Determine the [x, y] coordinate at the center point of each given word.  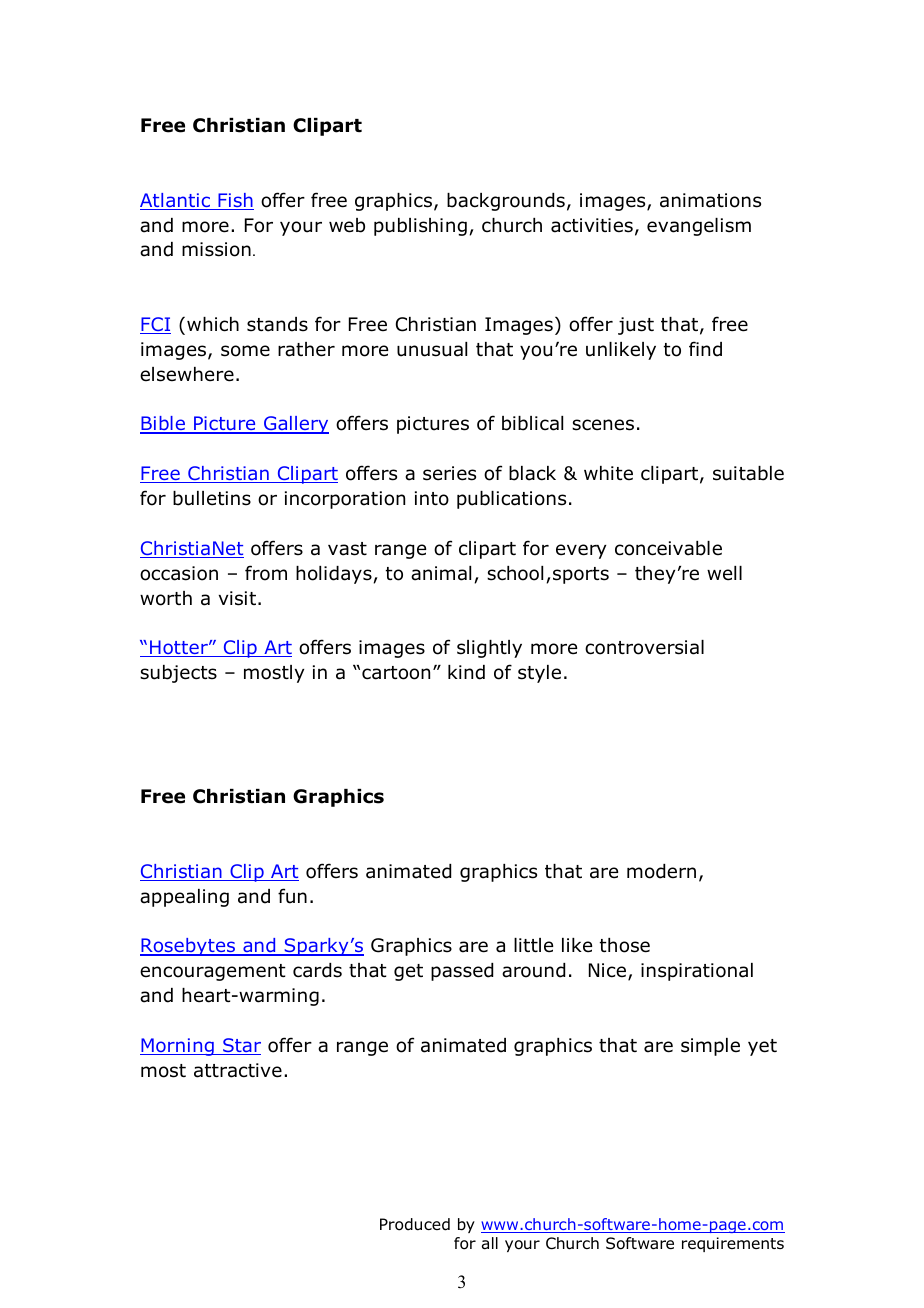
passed [462, 972]
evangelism [699, 227]
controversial [644, 647]
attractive [238, 1070]
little [533, 945]
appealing [184, 898]
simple [710, 1047]
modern [661, 871]
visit [237, 598]
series [449, 473]
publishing [420, 227]
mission [216, 249]
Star [241, 1046]
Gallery [295, 425]
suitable [748, 473]
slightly [489, 649]
